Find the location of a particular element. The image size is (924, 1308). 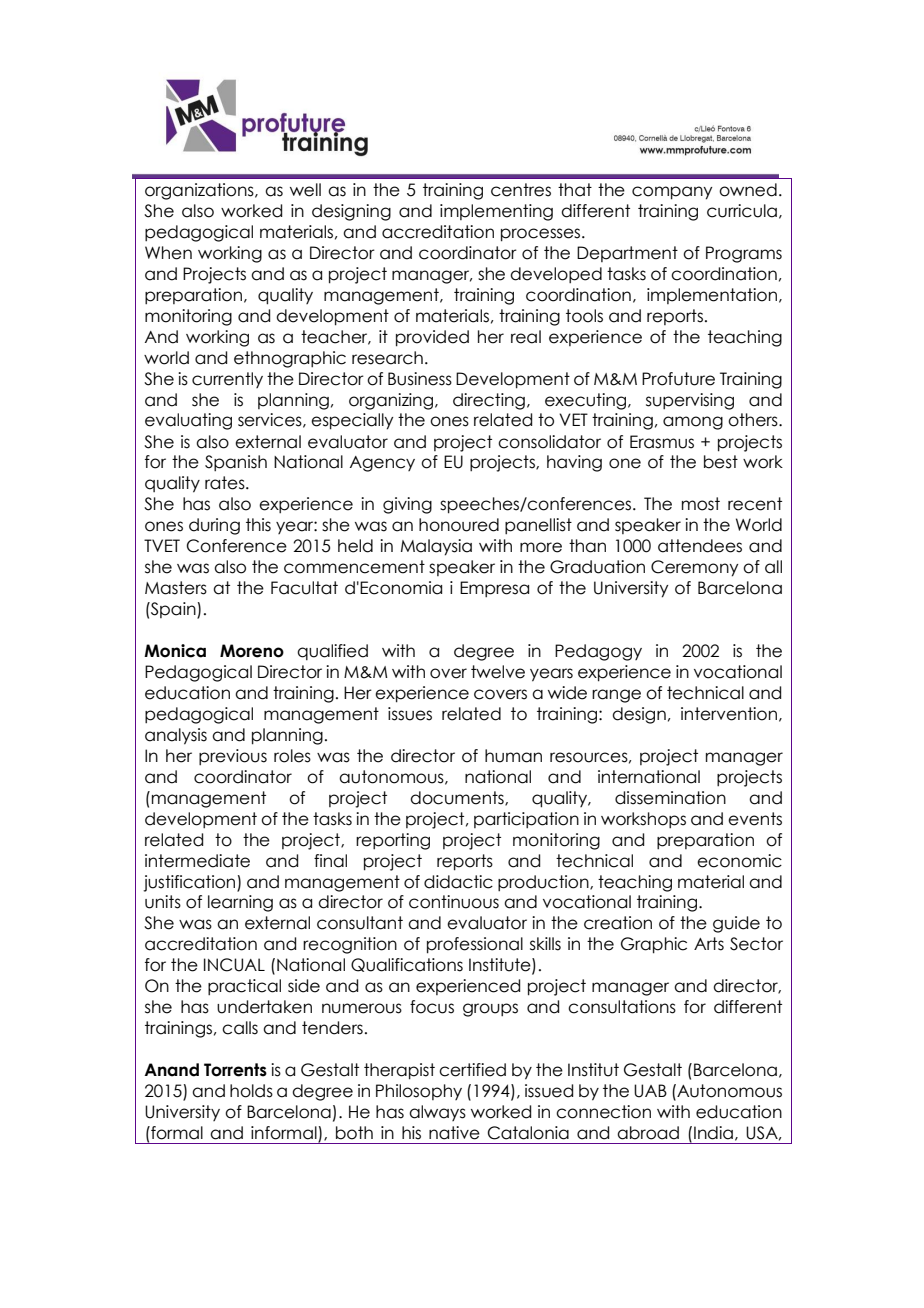

holds is located at coordinates (251, 1091).
